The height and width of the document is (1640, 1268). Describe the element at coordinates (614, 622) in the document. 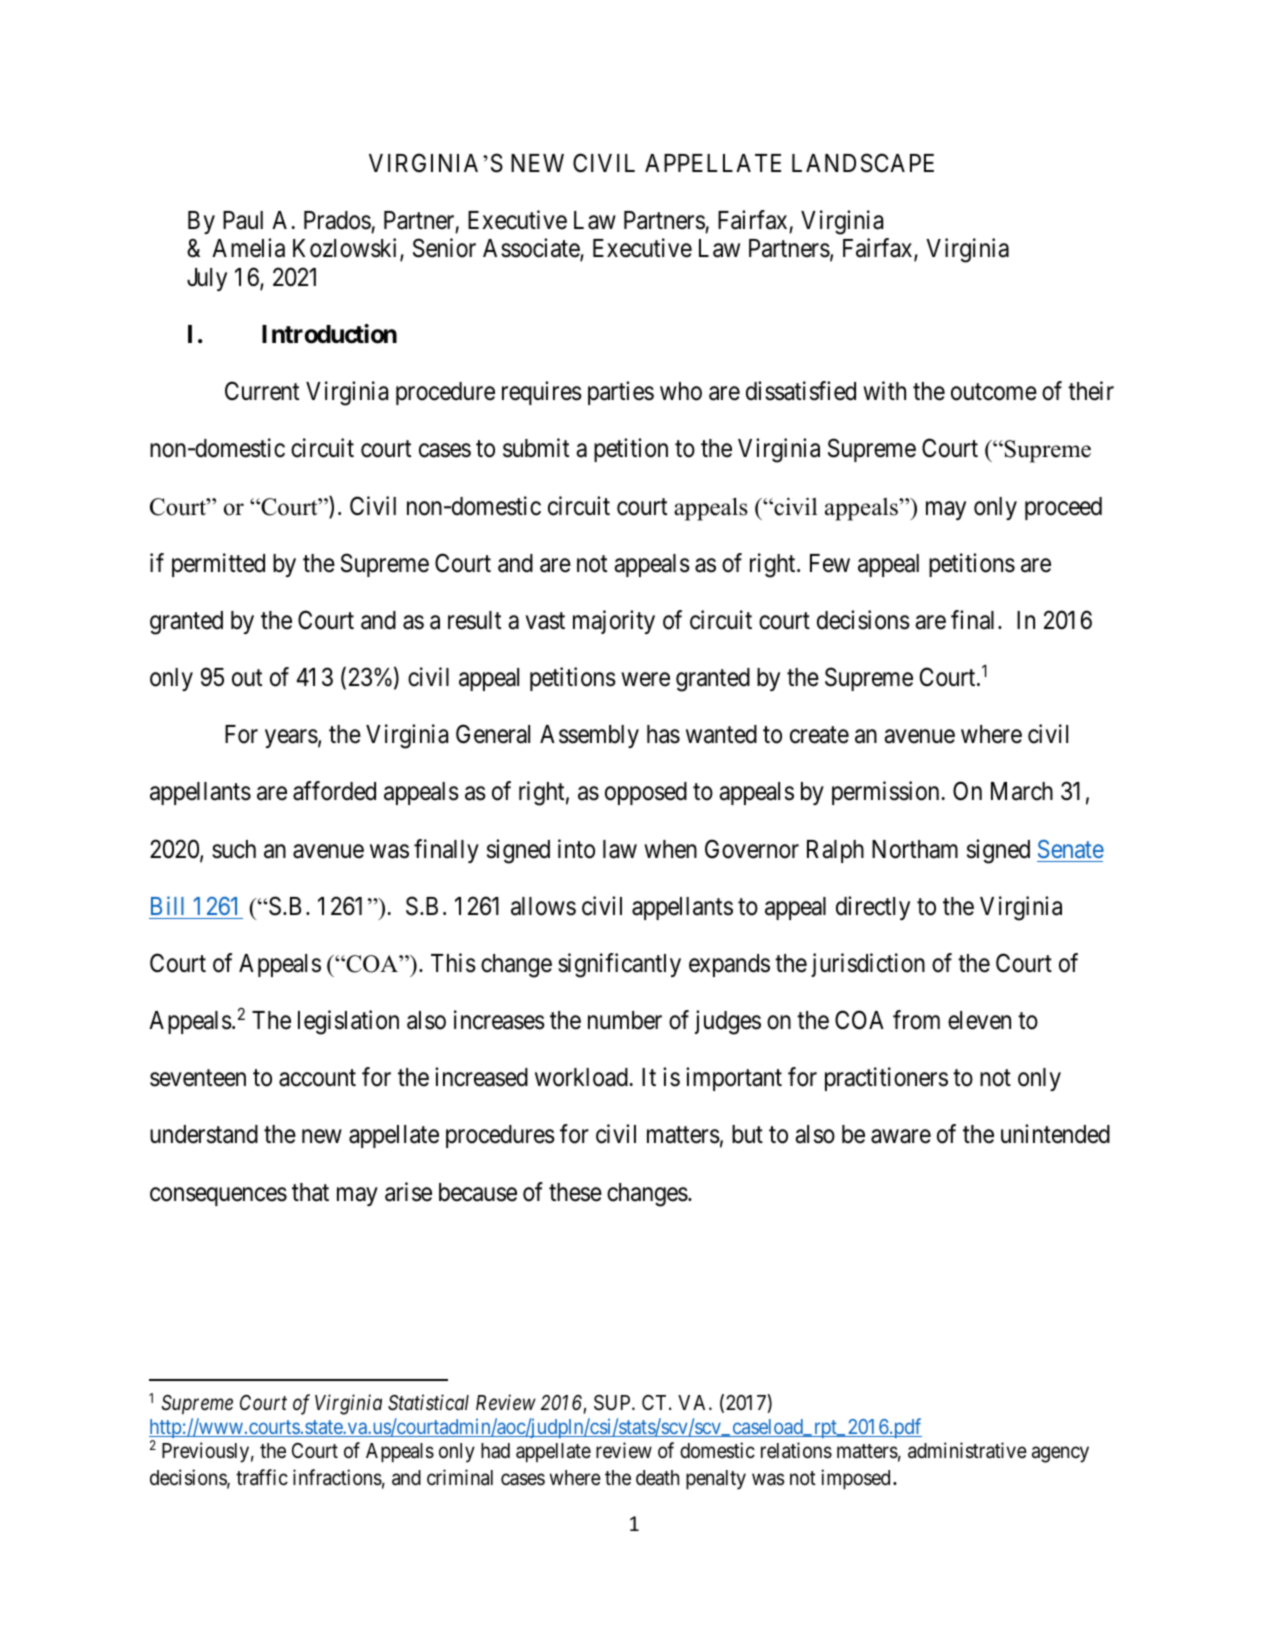

I see `majority` at that location.
